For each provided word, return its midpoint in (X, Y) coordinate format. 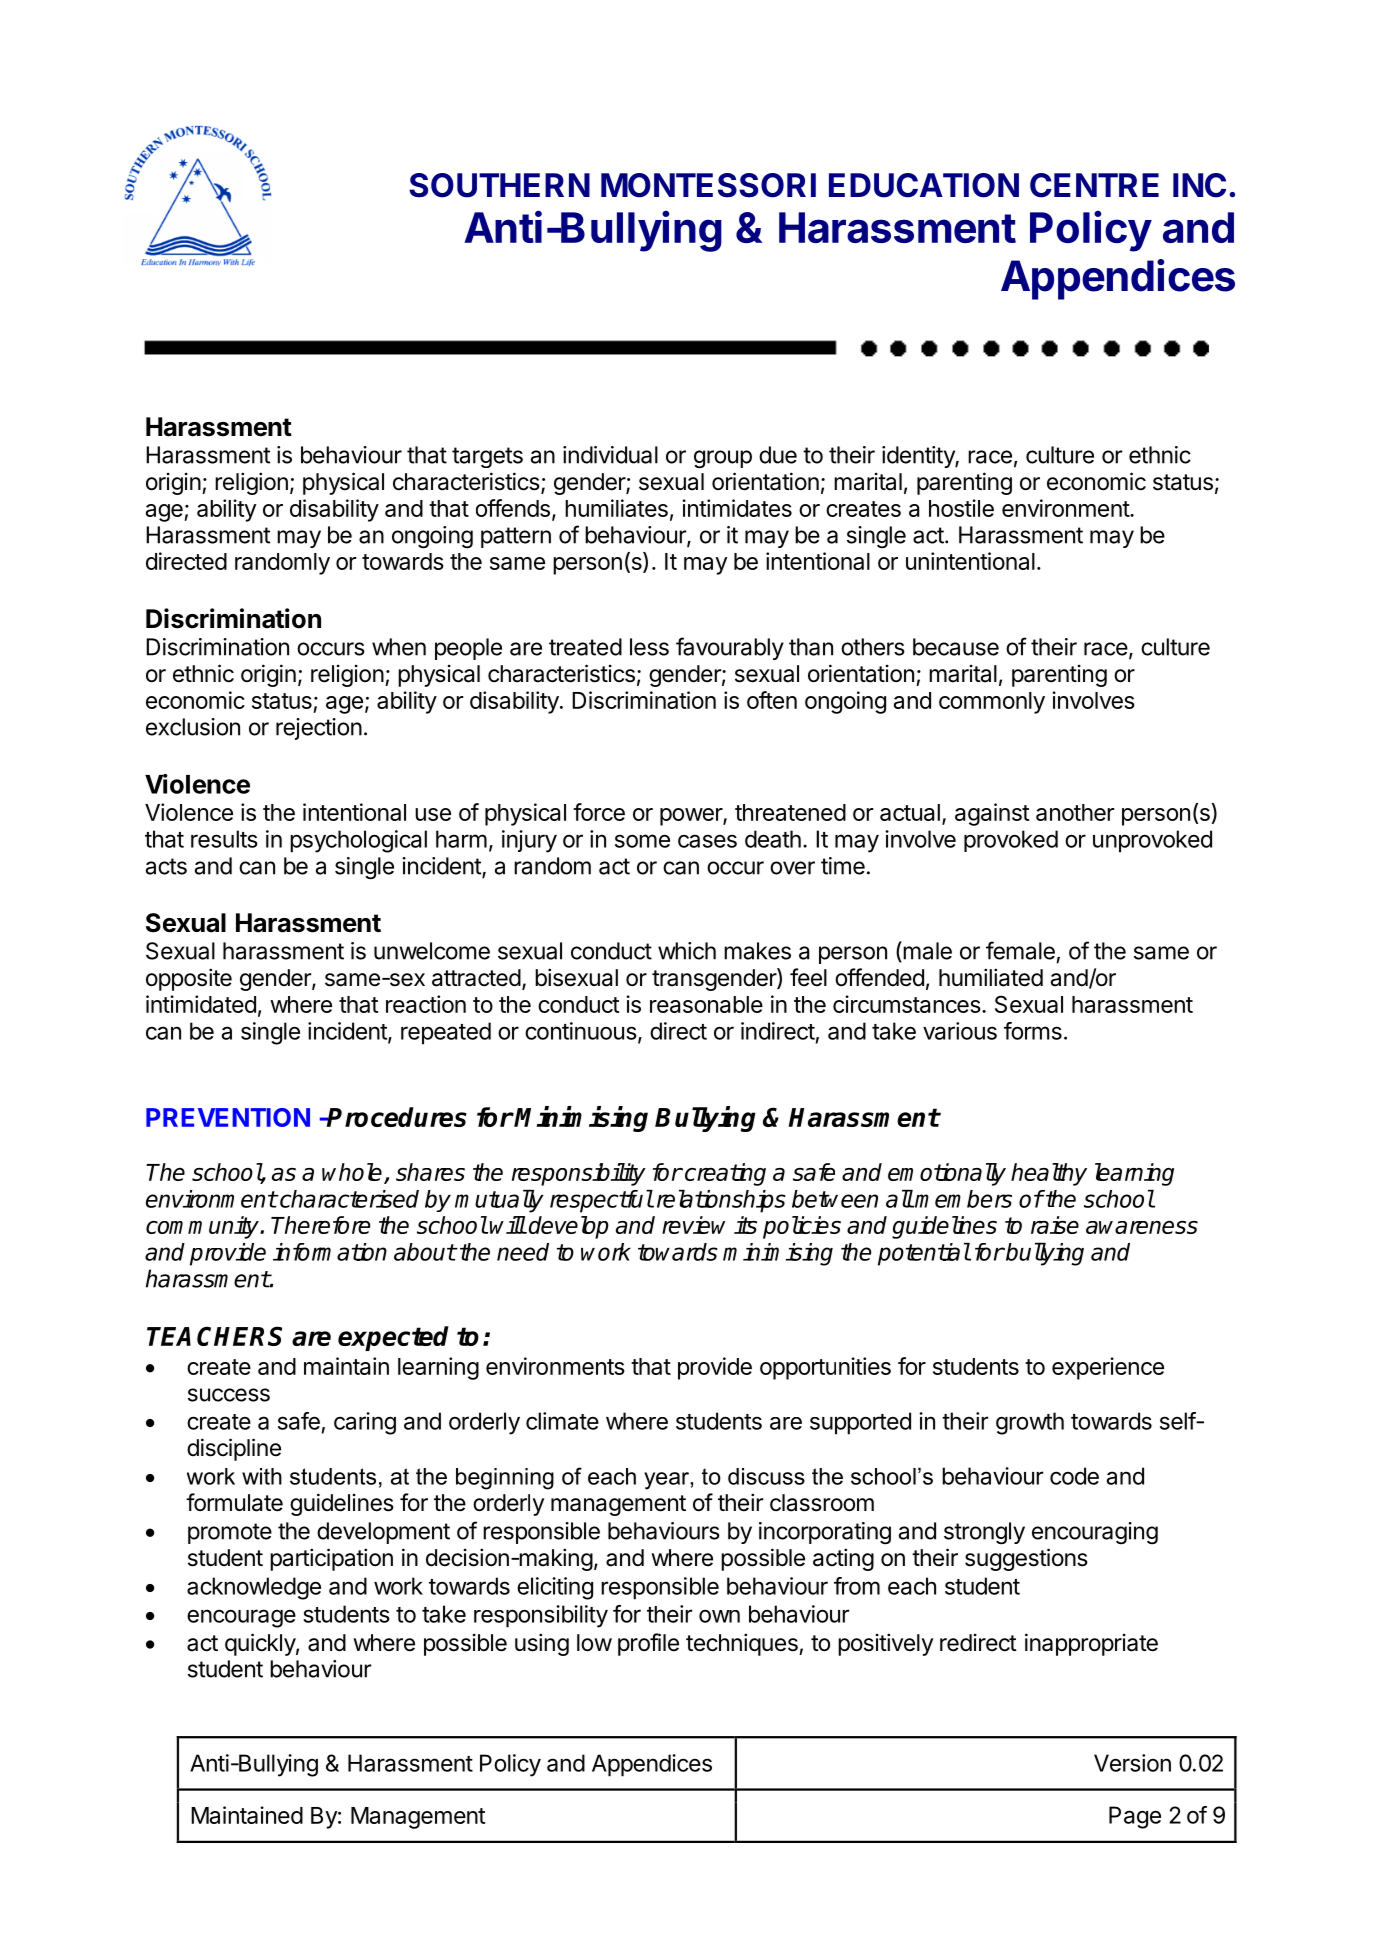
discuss (766, 1476)
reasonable (706, 1004)
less (649, 647)
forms (1033, 1031)
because (956, 647)
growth (1030, 1423)
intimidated (201, 1004)
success (229, 1395)
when (399, 647)
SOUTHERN (499, 185)
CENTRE (1094, 185)
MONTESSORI (708, 185)
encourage (241, 1618)
